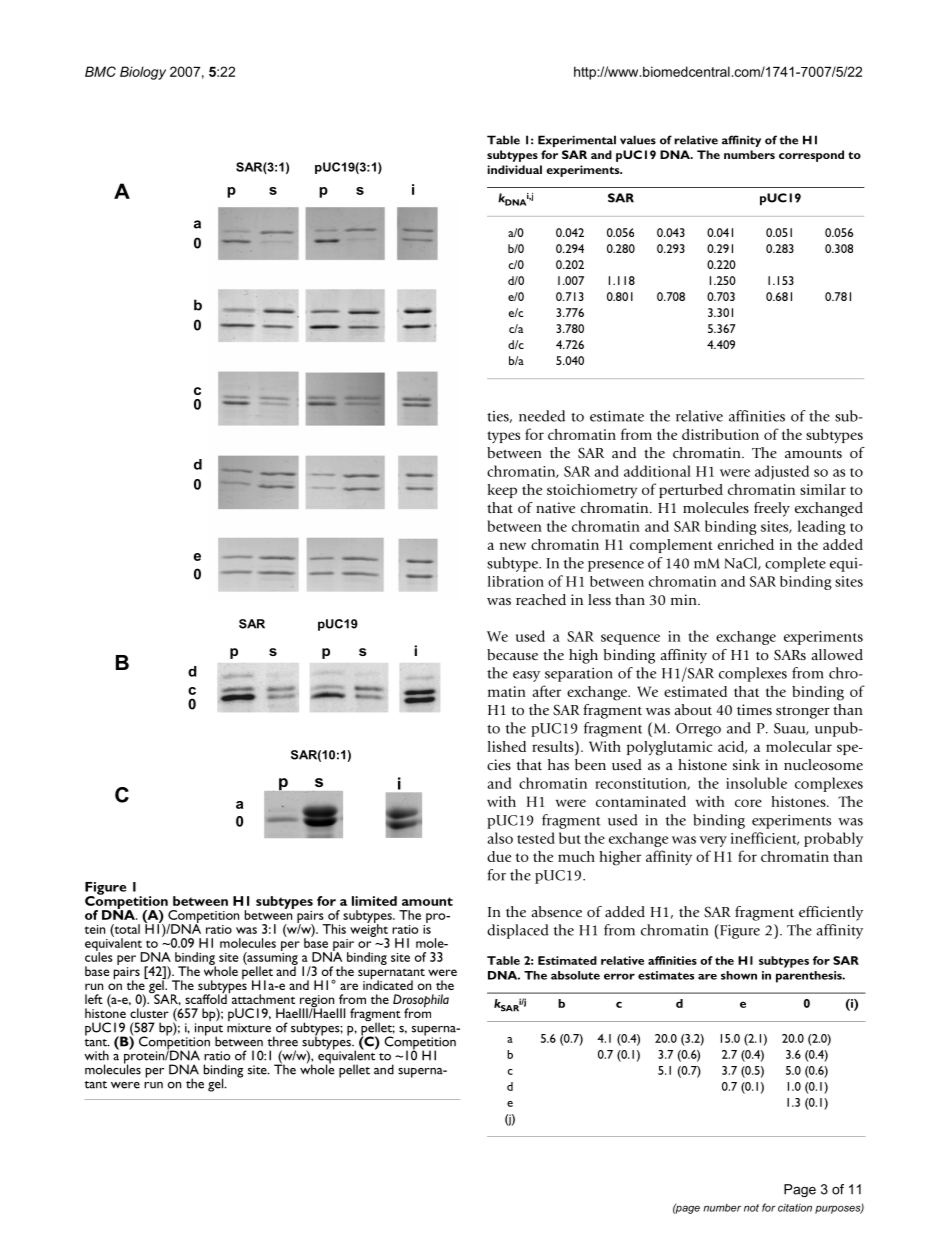 This screenshot has height=1237, width=952. I want to click on distribution, so click(720, 434).
